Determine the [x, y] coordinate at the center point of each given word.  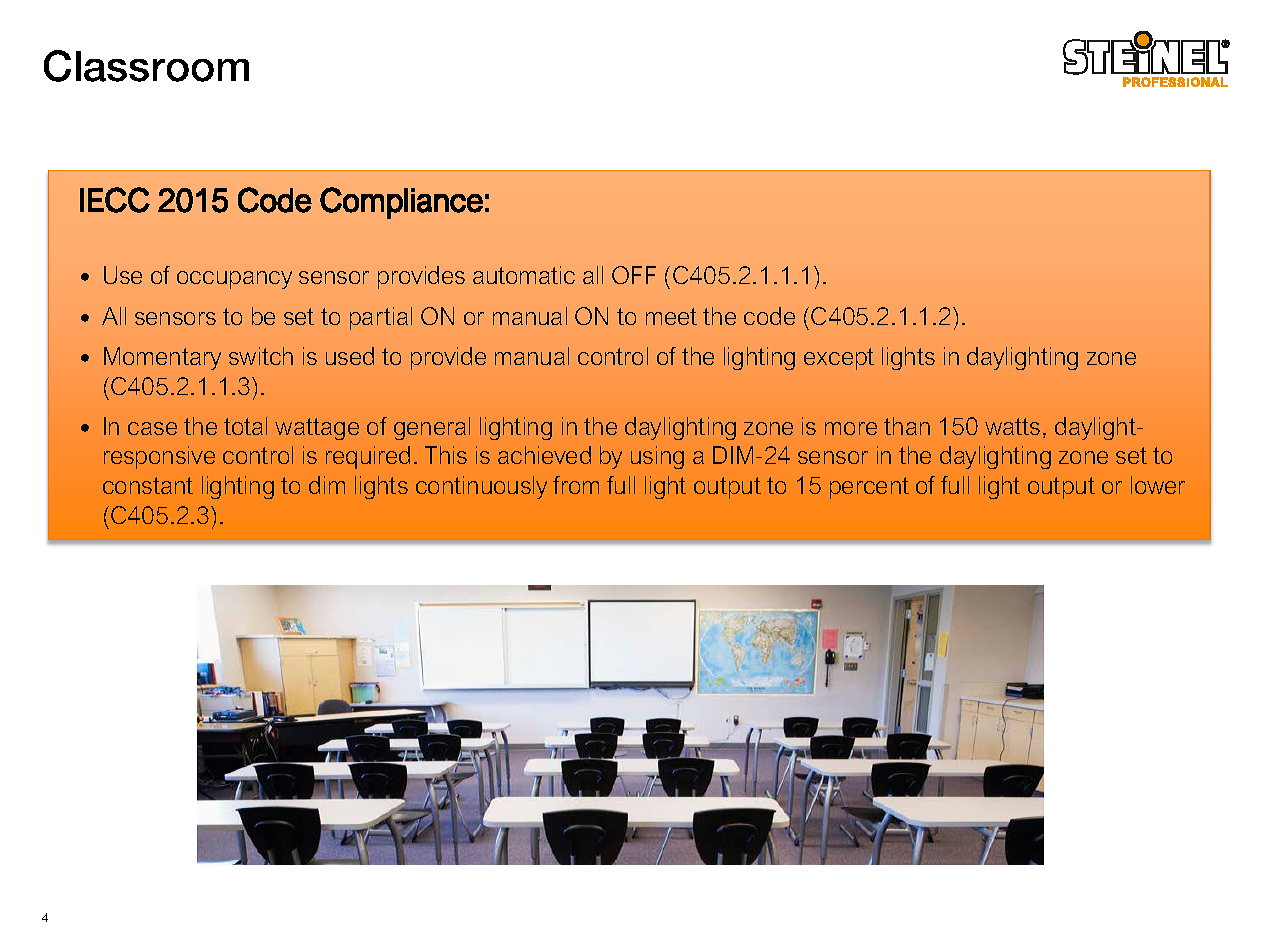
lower [1158, 485]
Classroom [146, 66]
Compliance [401, 203]
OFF [634, 275]
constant [148, 485]
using [657, 457]
